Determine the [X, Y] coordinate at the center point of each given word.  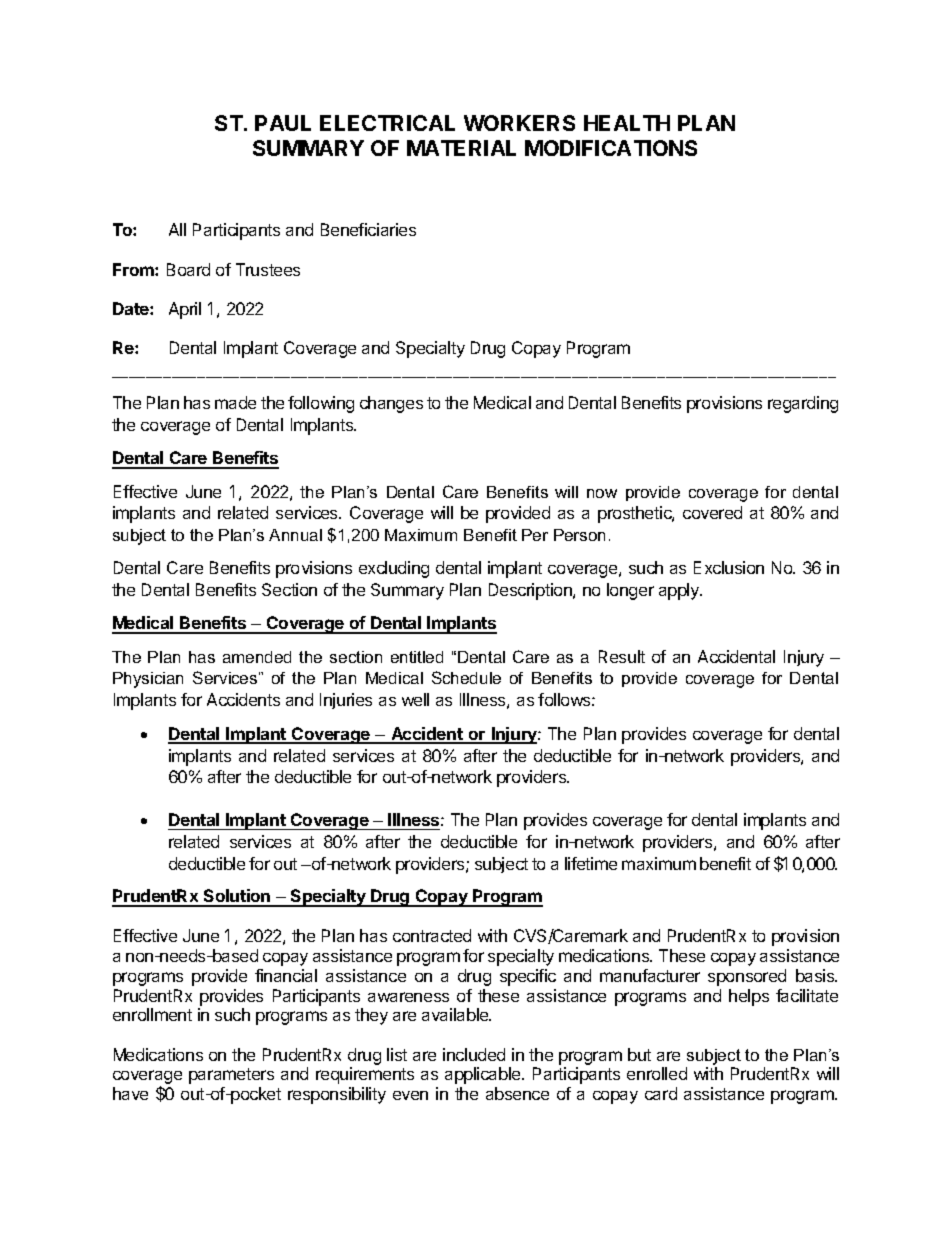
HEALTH [627, 123]
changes [391, 404]
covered [712, 512]
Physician [148, 680]
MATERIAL [461, 148]
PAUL [283, 123]
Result [622, 656]
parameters [231, 1076]
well [415, 699]
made [235, 402]
